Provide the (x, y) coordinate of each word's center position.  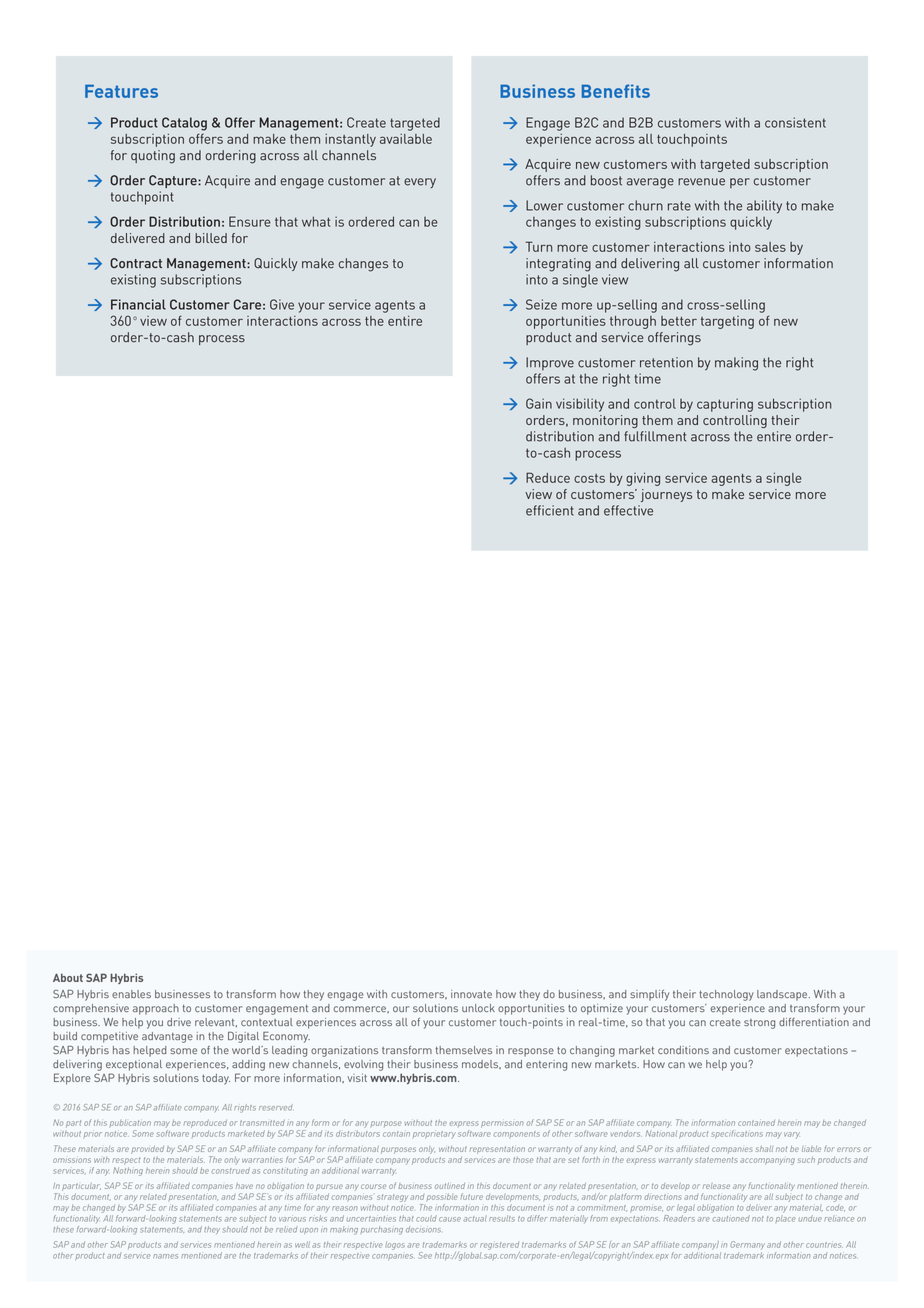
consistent (795, 122)
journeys (666, 495)
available (406, 139)
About (68, 977)
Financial (138, 304)
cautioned (731, 1218)
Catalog (184, 124)
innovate (471, 994)
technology (726, 995)
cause (450, 1219)
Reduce (548, 477)
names (165, 1256)
